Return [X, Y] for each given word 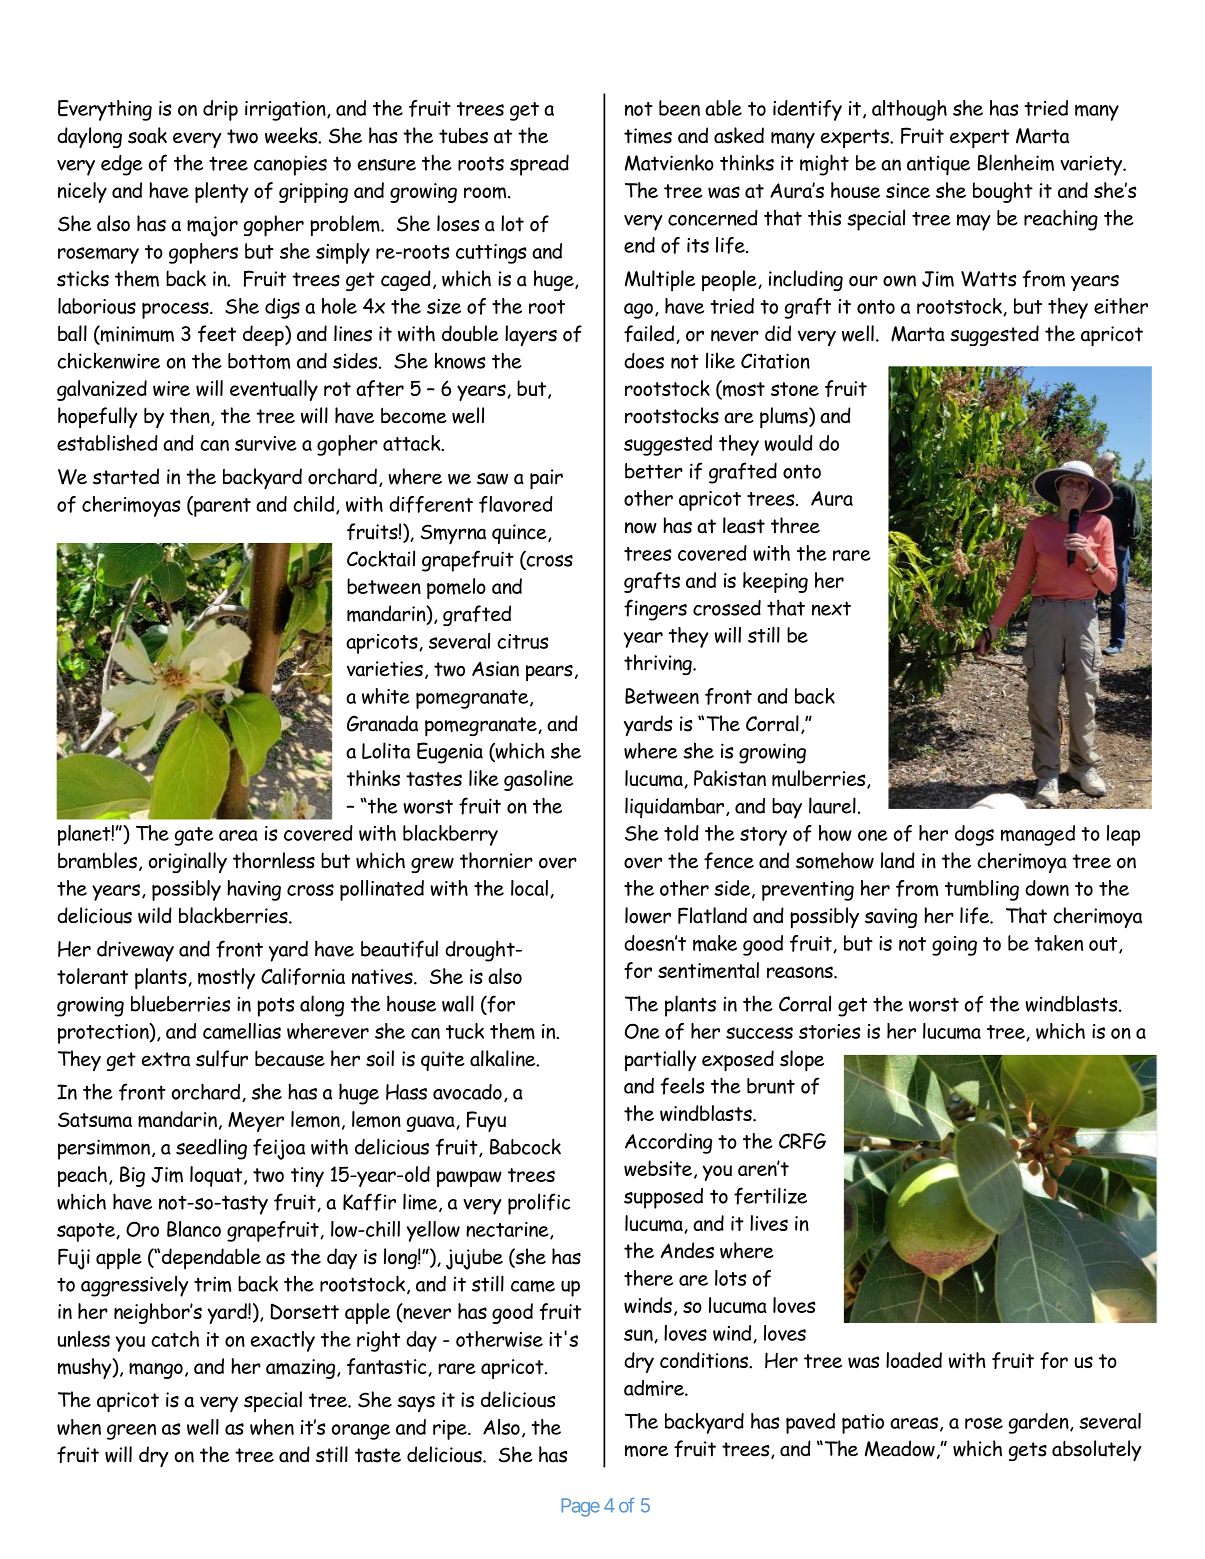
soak [147, 135]
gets [1028, 1451]
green [131, 1432]
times [648, 136]
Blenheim [1016, 162]
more [646, 1451]
